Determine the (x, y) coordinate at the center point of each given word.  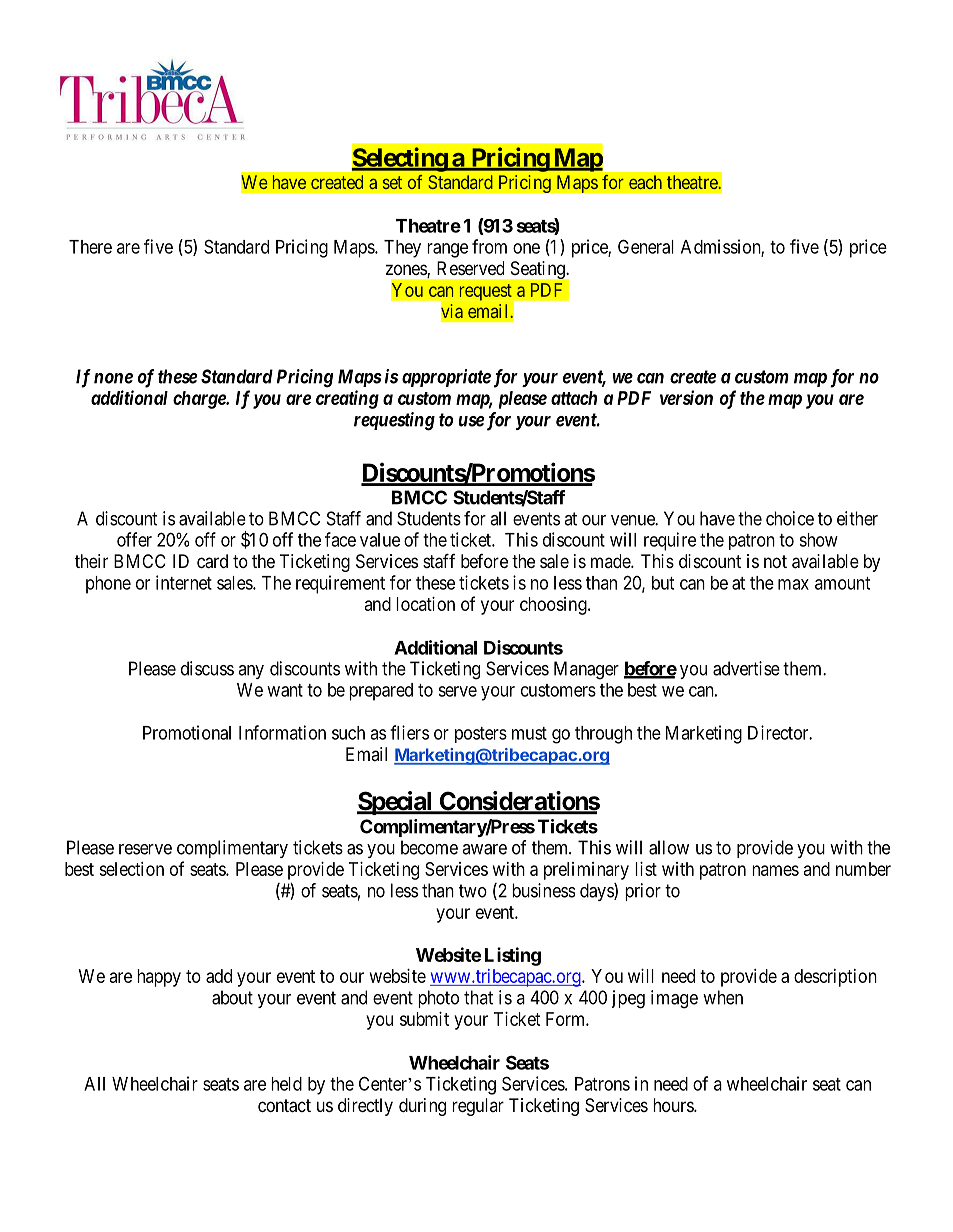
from (489, 246)
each (645, 182)
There (90, 247)
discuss (207, 668)
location (425, 604)
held (286, 1084)
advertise (746, 668)
